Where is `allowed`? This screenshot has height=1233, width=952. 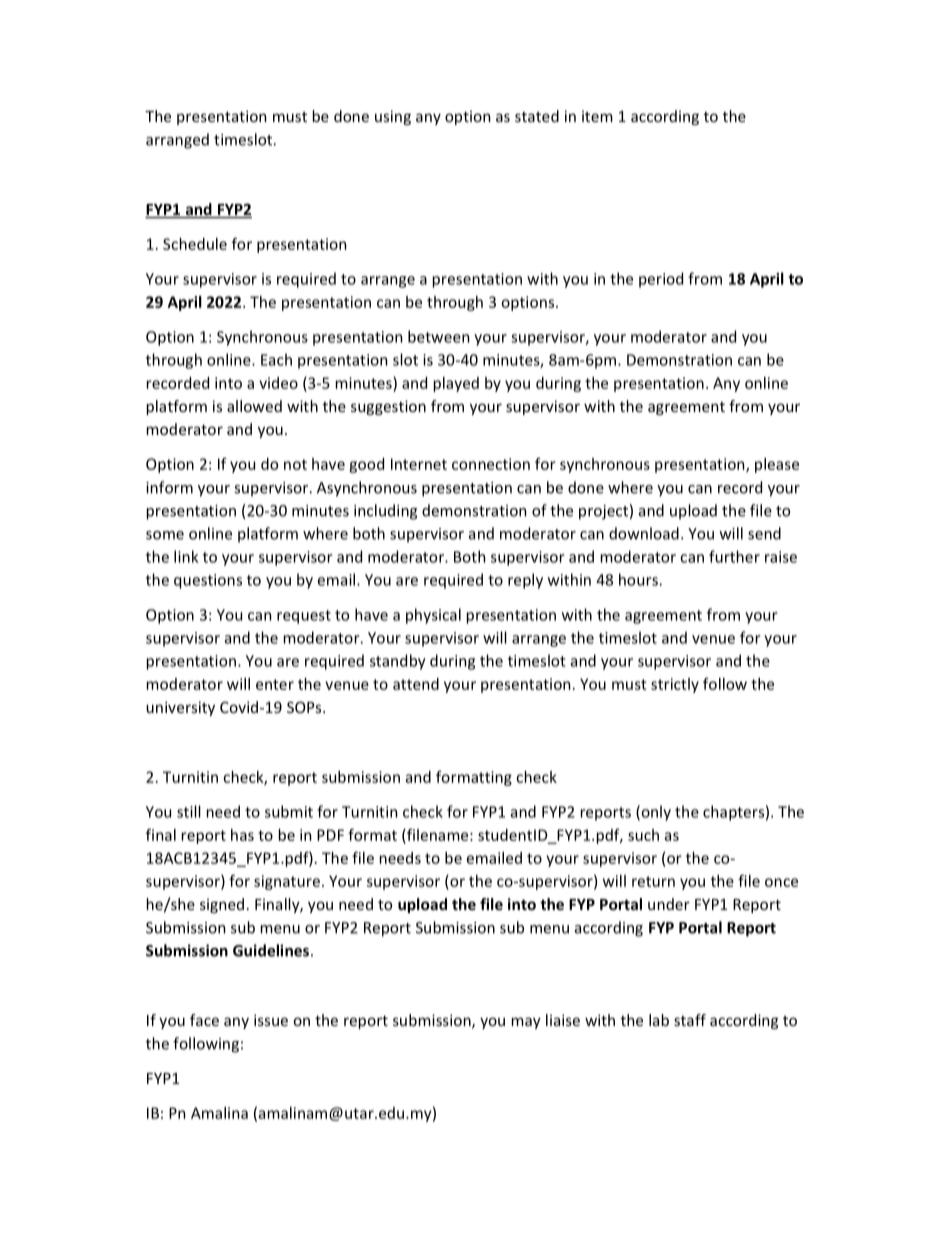
allowed is located at coordinates (254, 406).
